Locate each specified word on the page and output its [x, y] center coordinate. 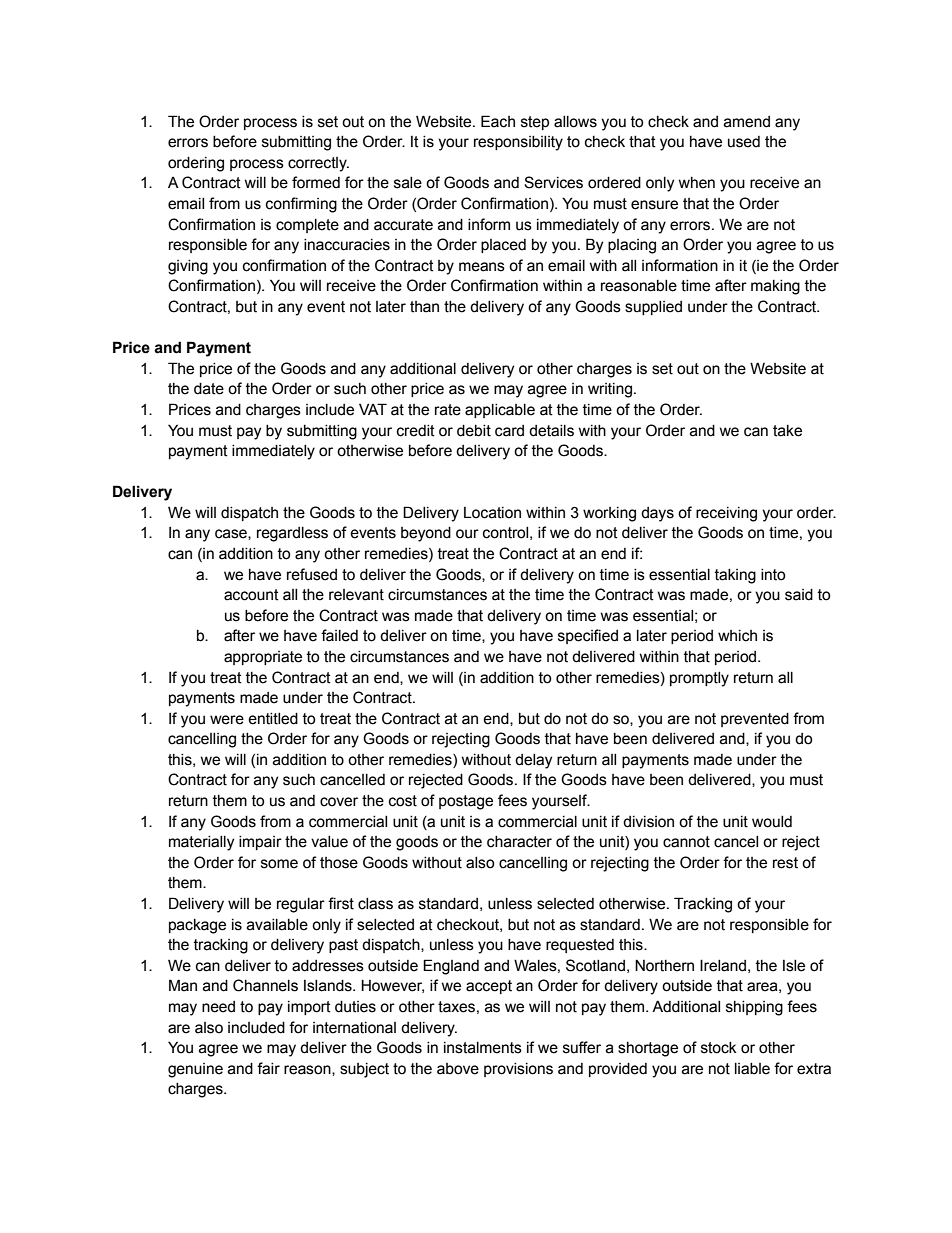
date [209, 389]
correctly [318, 164]
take [787, 431]
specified [588, 636]
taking [735, 576]
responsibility [518, 143]
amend [747, 122]
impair [260, 843]
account [251, 595]
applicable [500, 411]
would [772, 822]
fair [268, 1068]
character [519, 842]
